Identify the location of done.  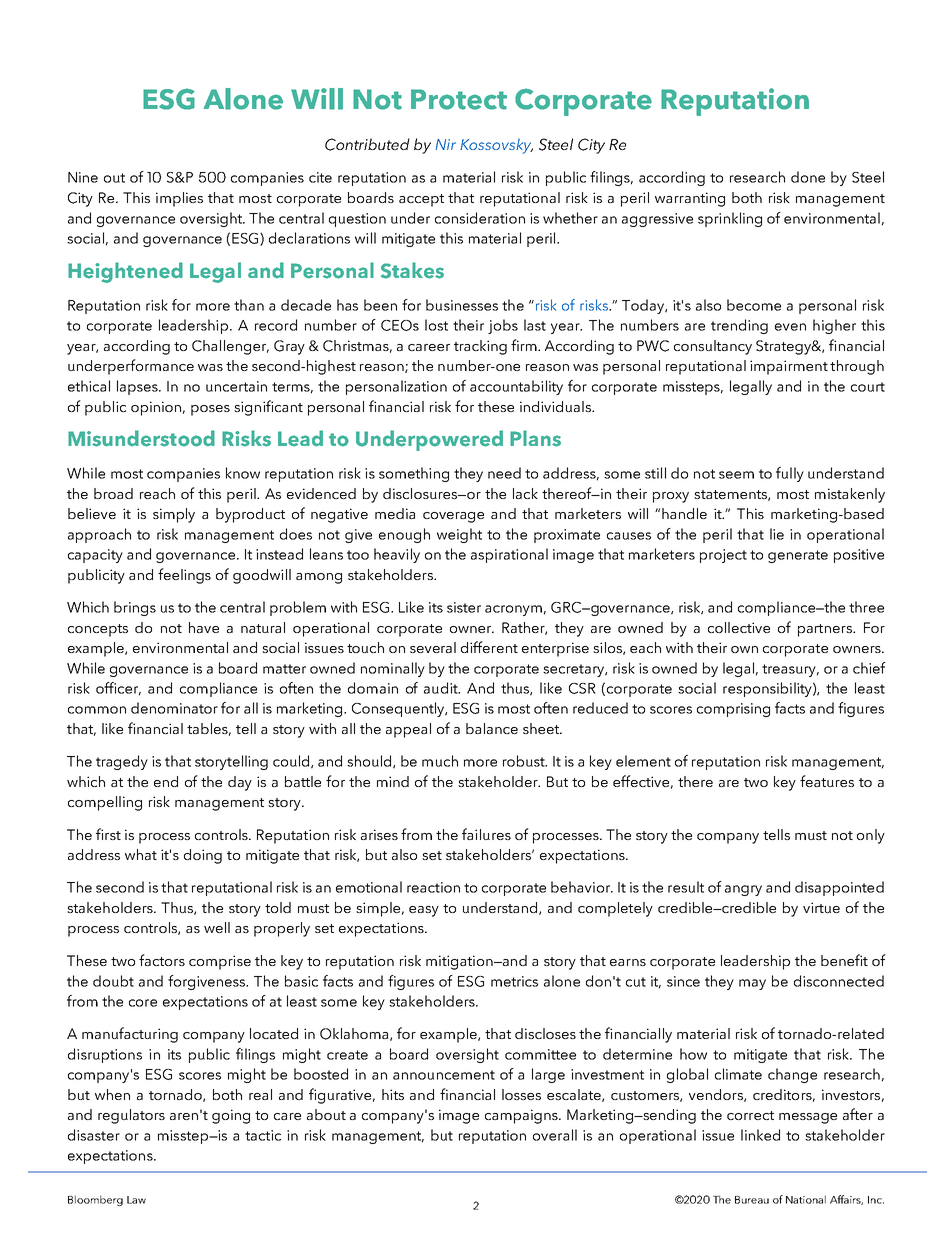
(808, 177).
